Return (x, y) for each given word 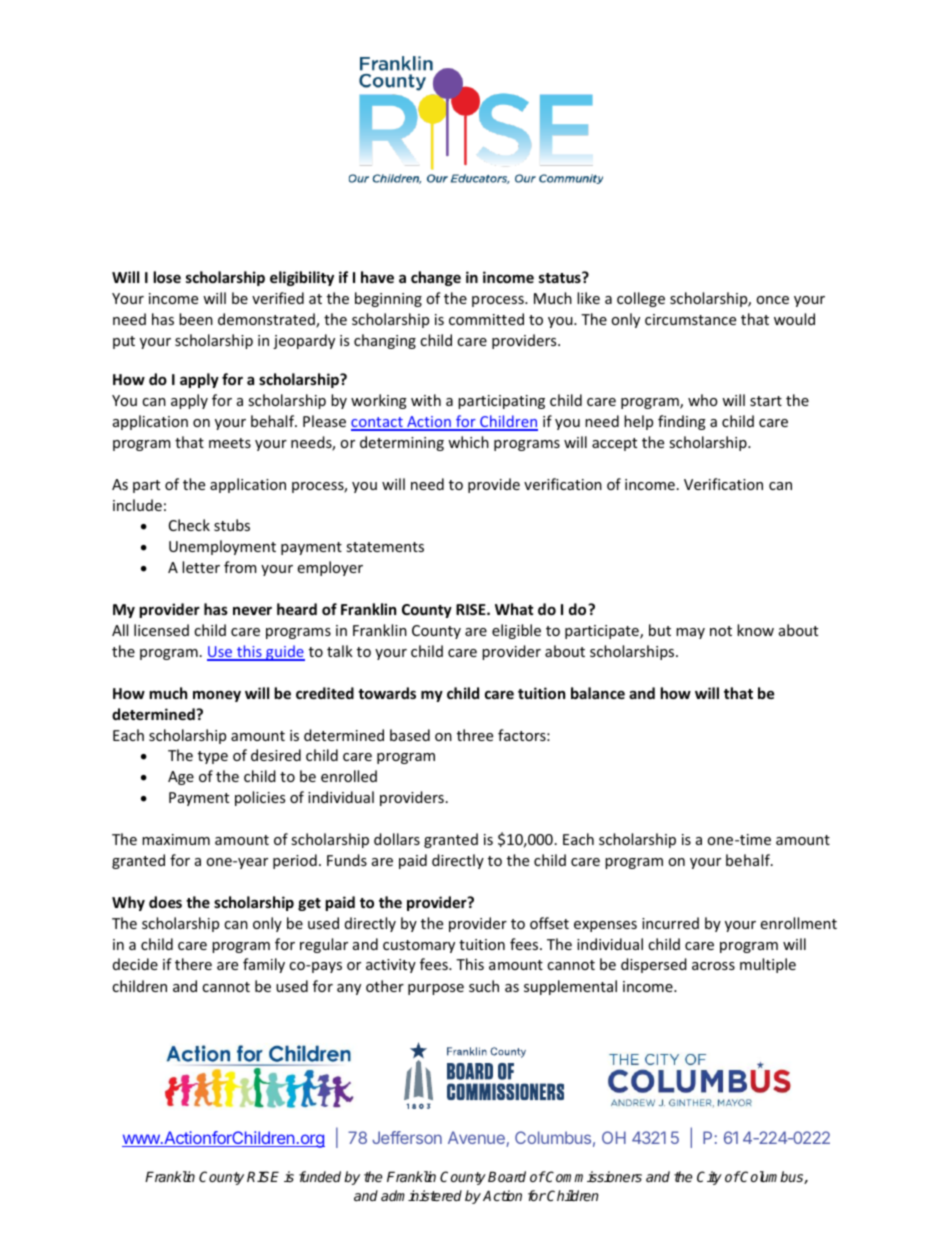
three (475, 735)
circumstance (690, 319)
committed (486, 319)
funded (320, 1176)
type (213, 757)
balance (598, 693)
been (196, 319)
